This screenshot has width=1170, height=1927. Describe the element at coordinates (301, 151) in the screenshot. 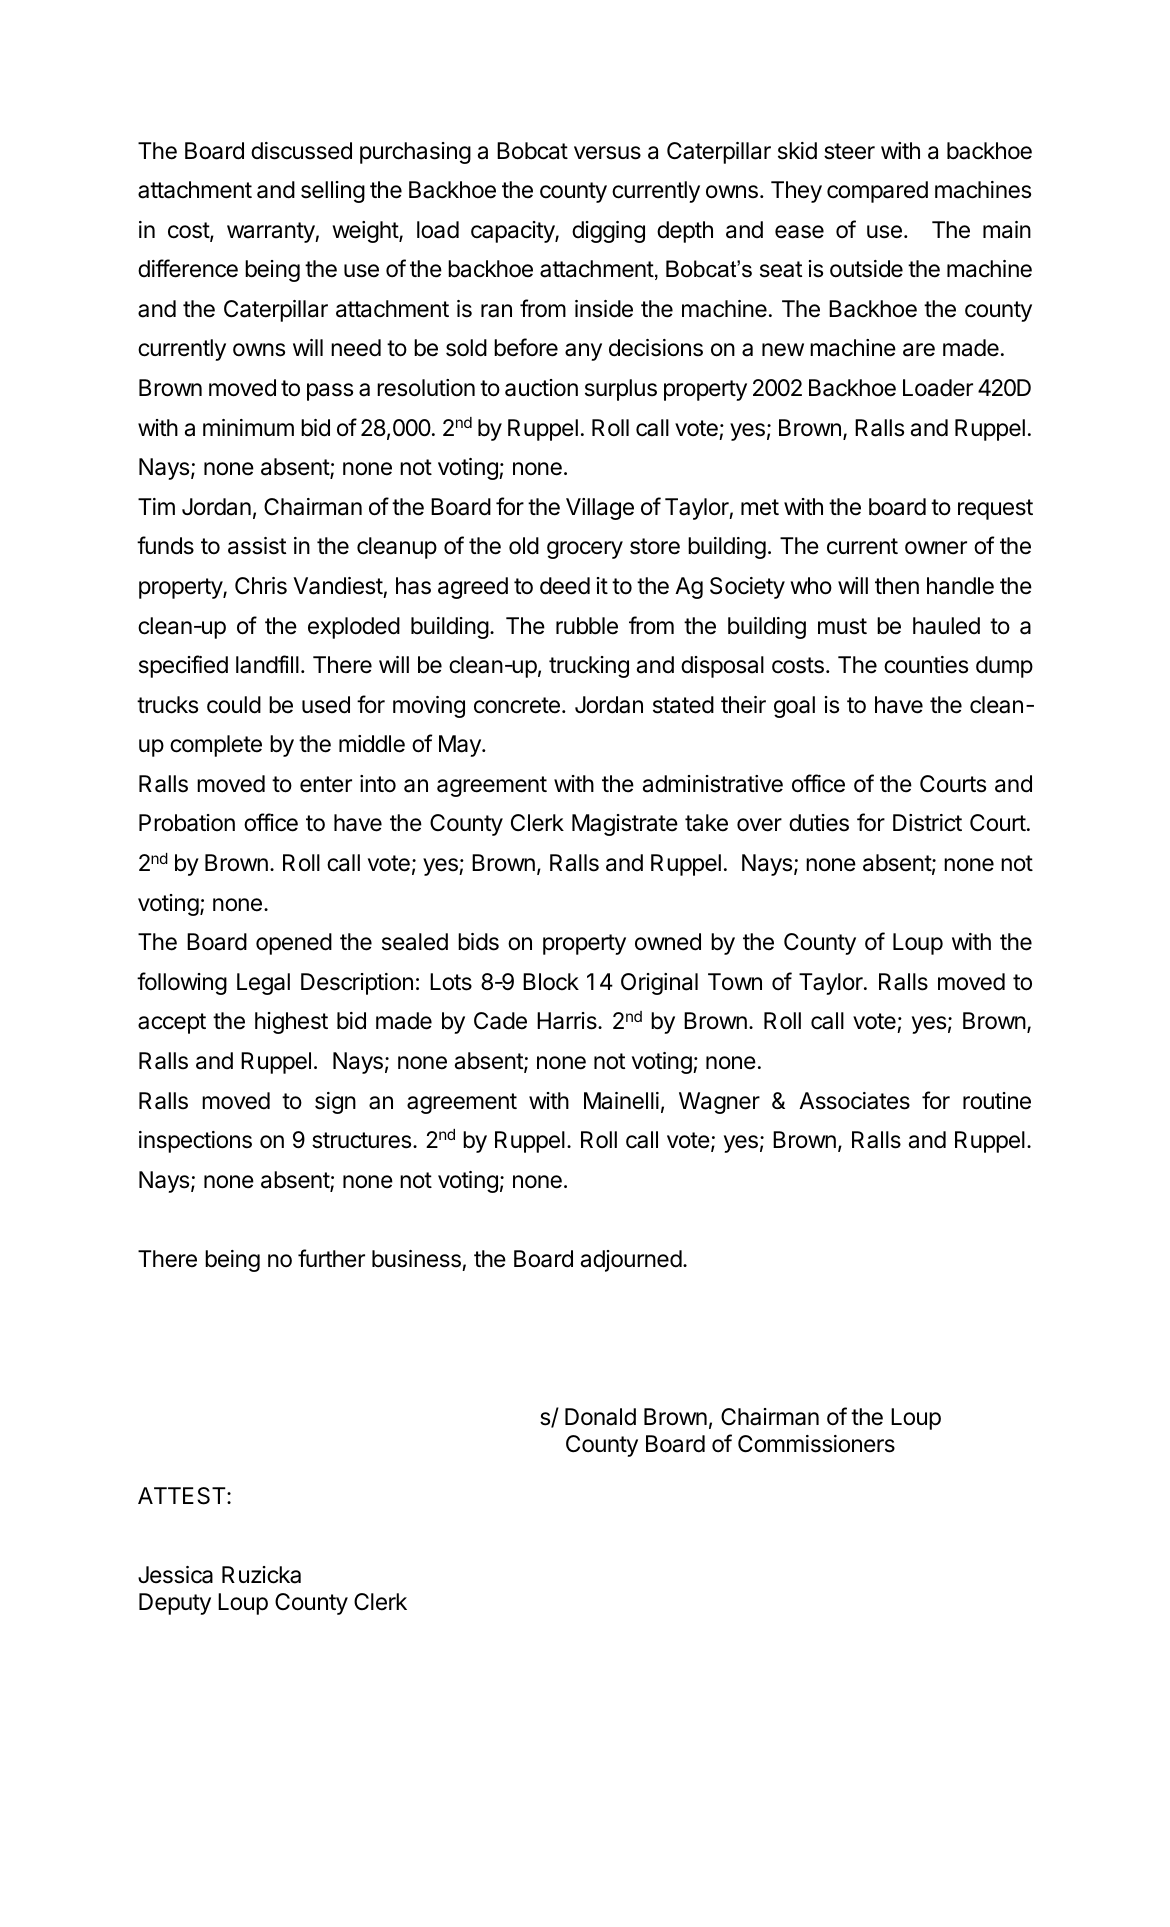

I see `discussed` at that location.
